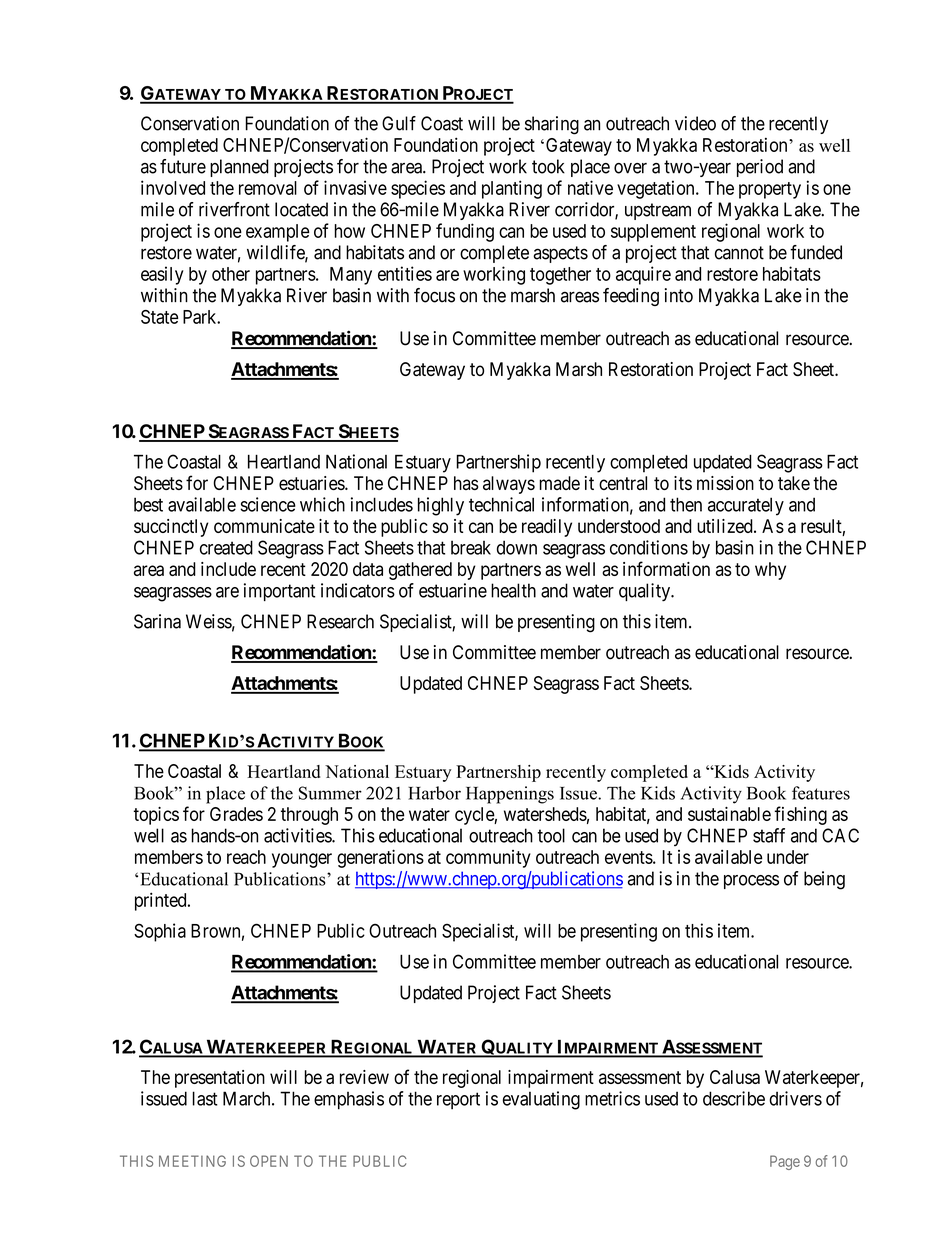  What do you see at coordinates (512, 189) in the screenshot?
I see `planting` at bounding box center [512, 189].
